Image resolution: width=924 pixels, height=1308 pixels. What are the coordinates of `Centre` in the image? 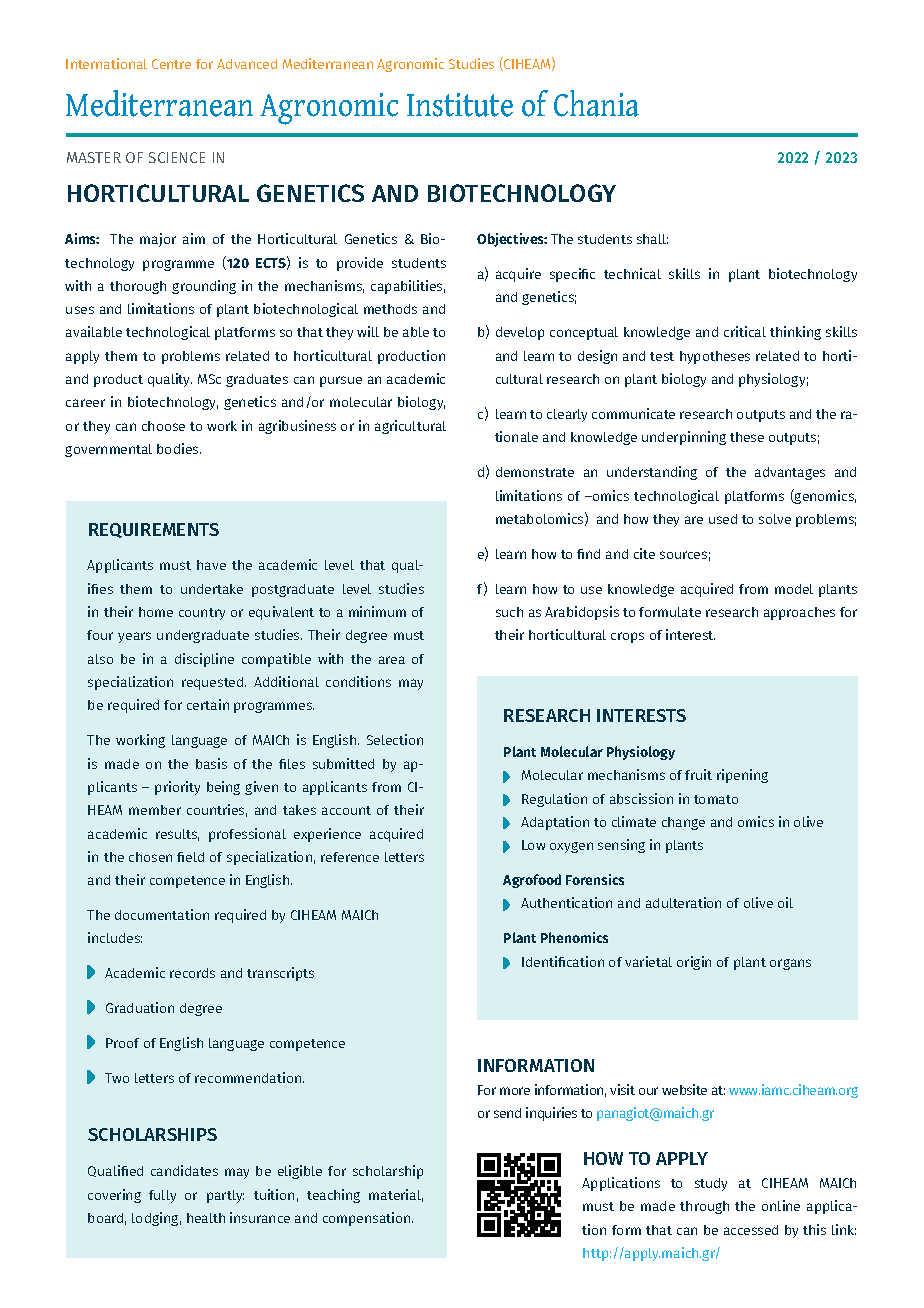 It's located at (171, 64).
